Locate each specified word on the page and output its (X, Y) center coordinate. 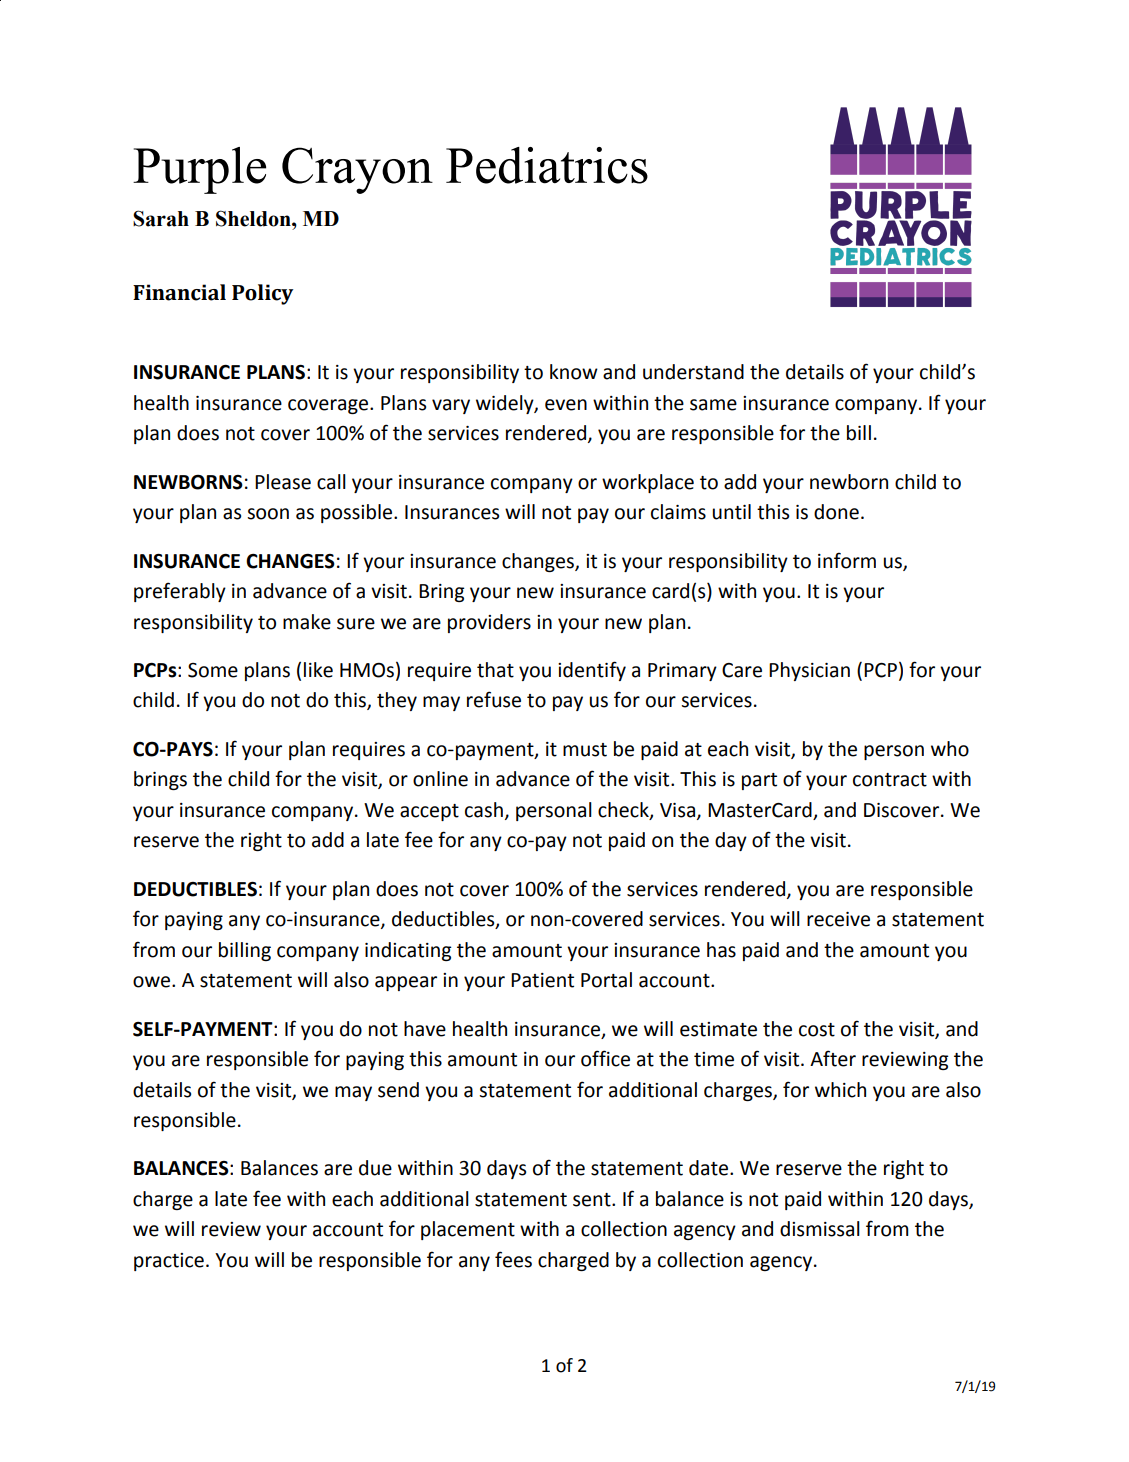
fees (513, 1259)
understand (693, 372)
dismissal (820, 1229)
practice (169, 1262)
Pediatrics (547, 165)
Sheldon (254, 218)
